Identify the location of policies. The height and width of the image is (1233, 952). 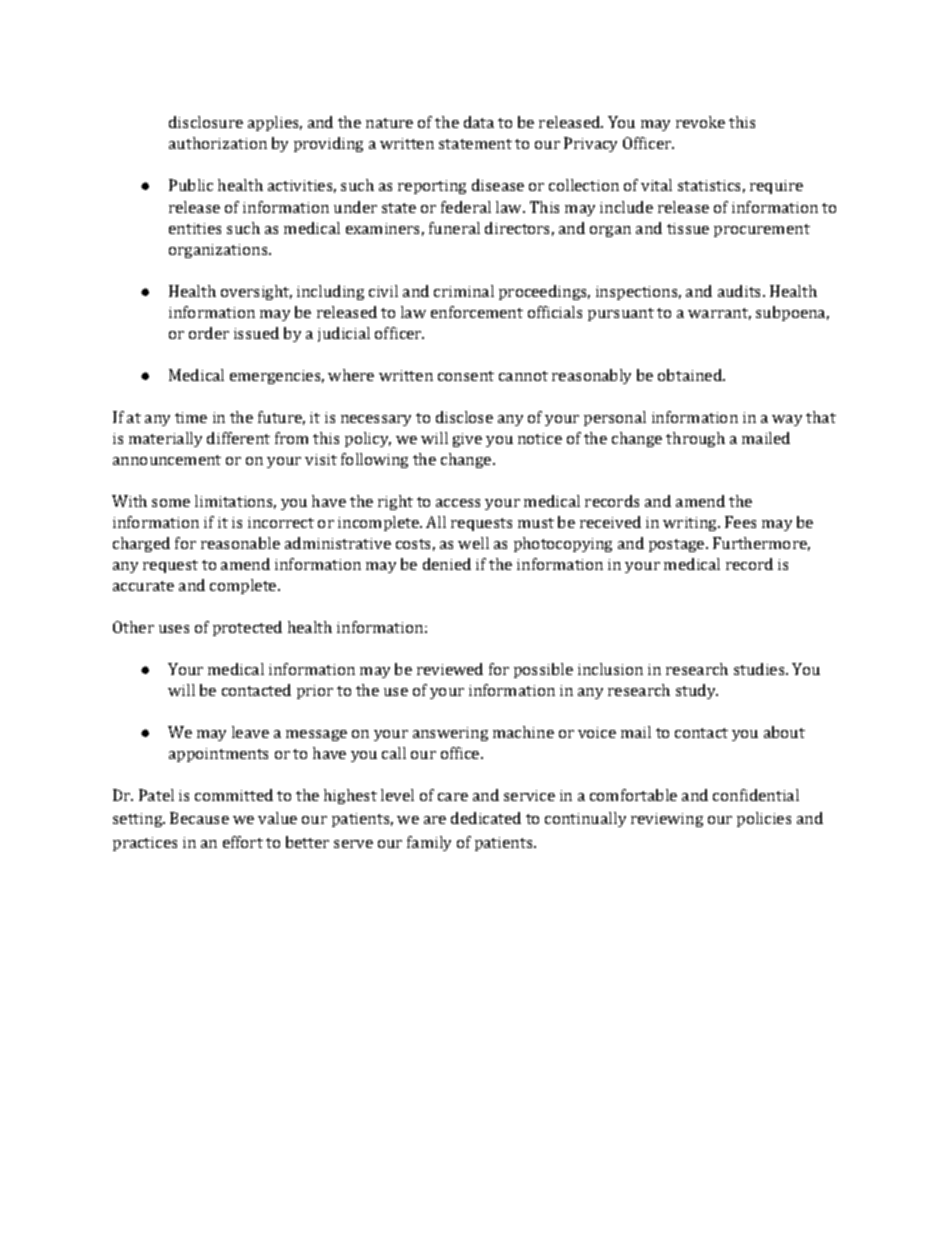
(764, 819).
